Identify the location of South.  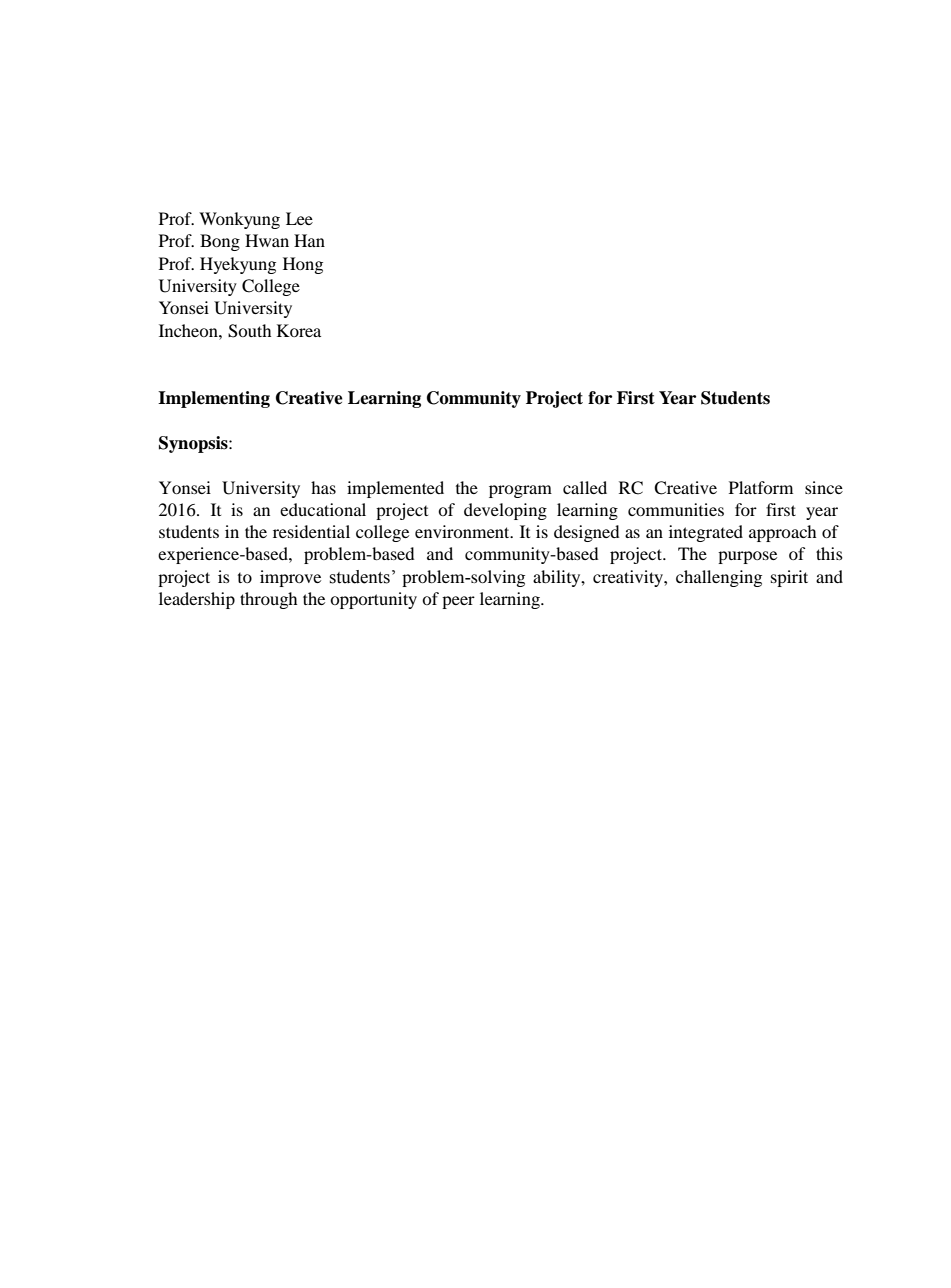
(249, 331).
